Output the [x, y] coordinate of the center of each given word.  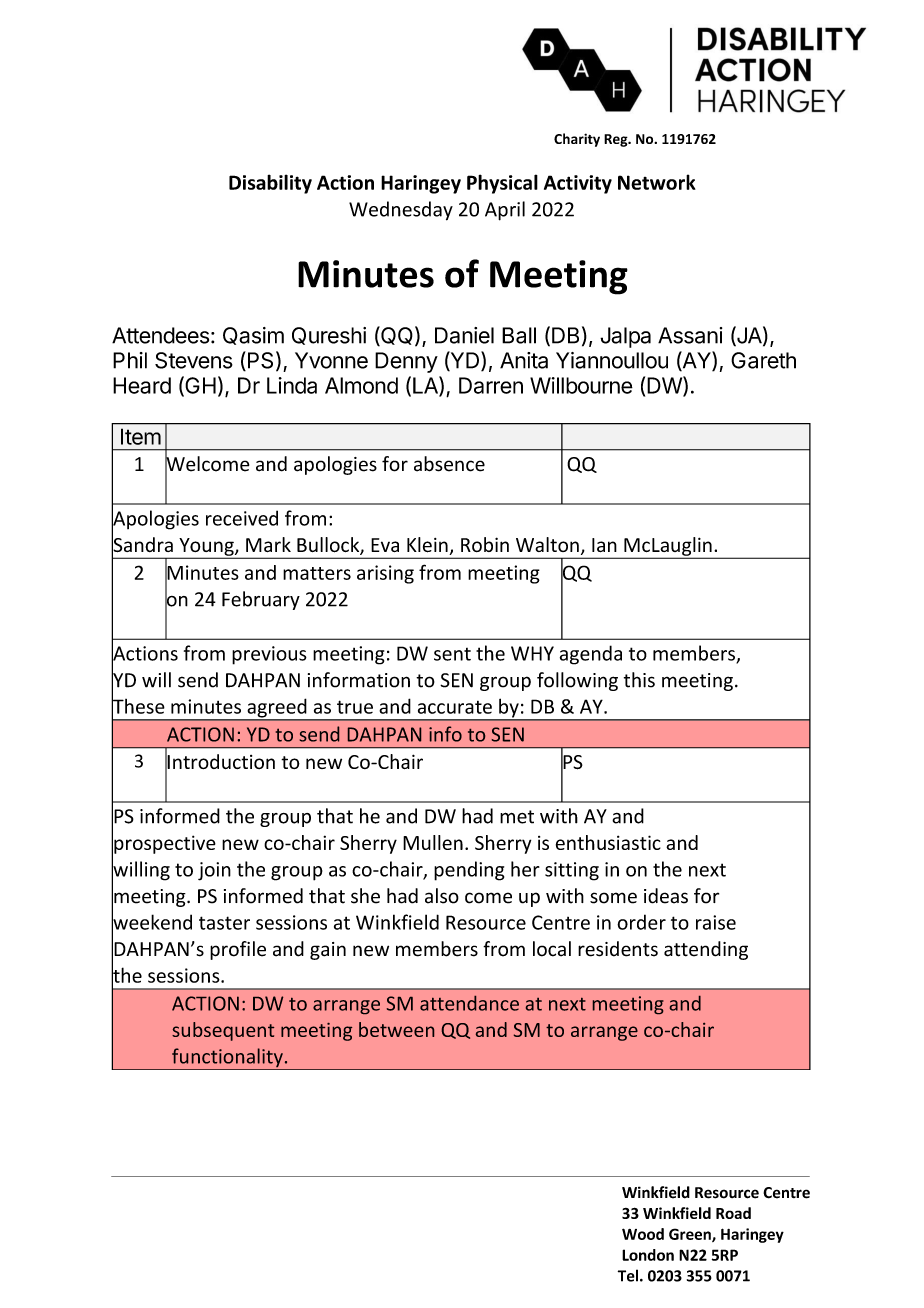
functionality [227, 1059]
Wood [643, 1234]
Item [141, 436]
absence [449, 464]
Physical [502, 184]
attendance [469, 1003]
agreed [277, 709]
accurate [455, 707]
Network [657, 182]
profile [238, 950]
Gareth [763, 360]
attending [706, 950]
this [639, 680]
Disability [270, 184]
